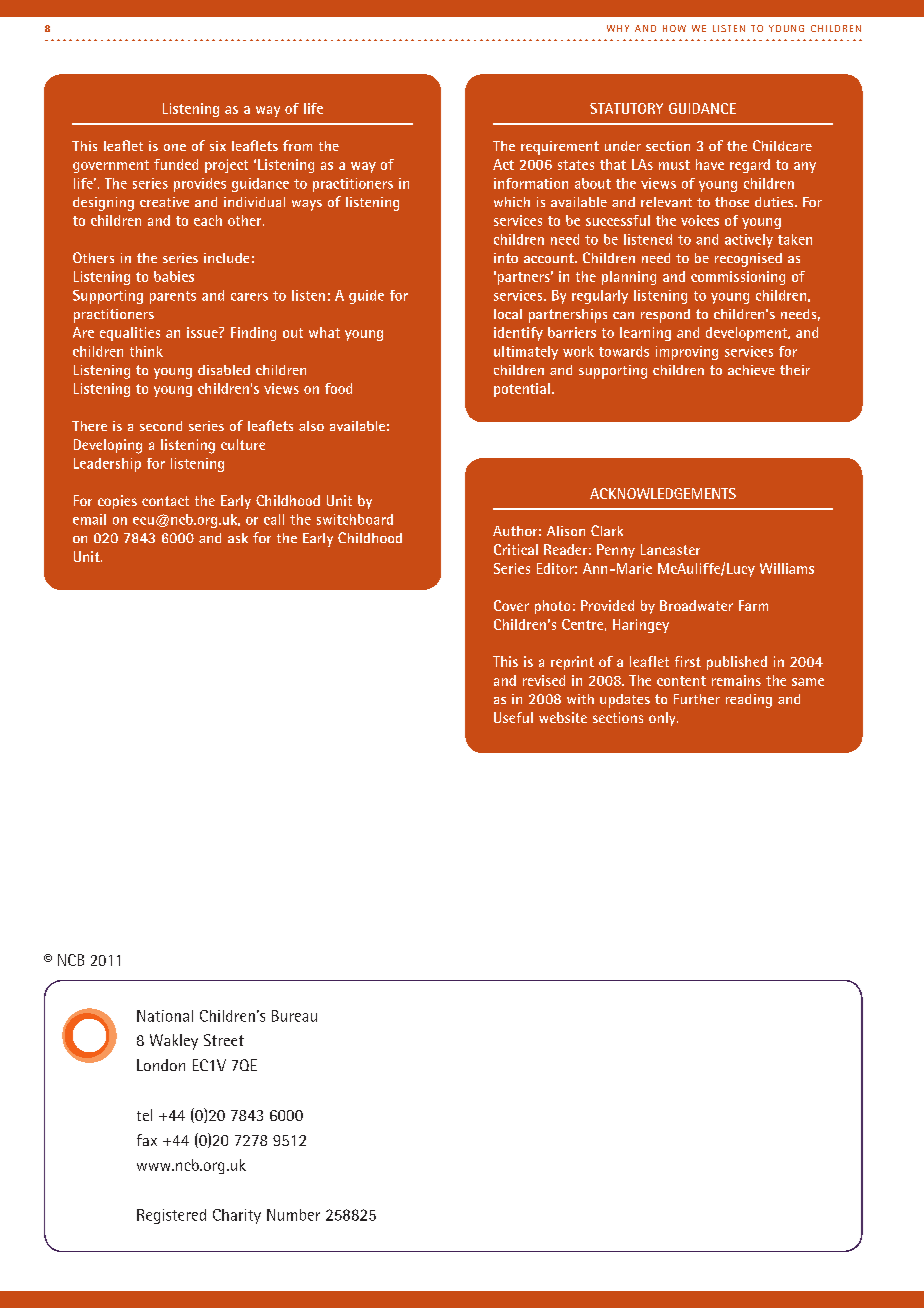 The width and height of the image is (924, 1308). I want to click on published, so click(737, 663).
